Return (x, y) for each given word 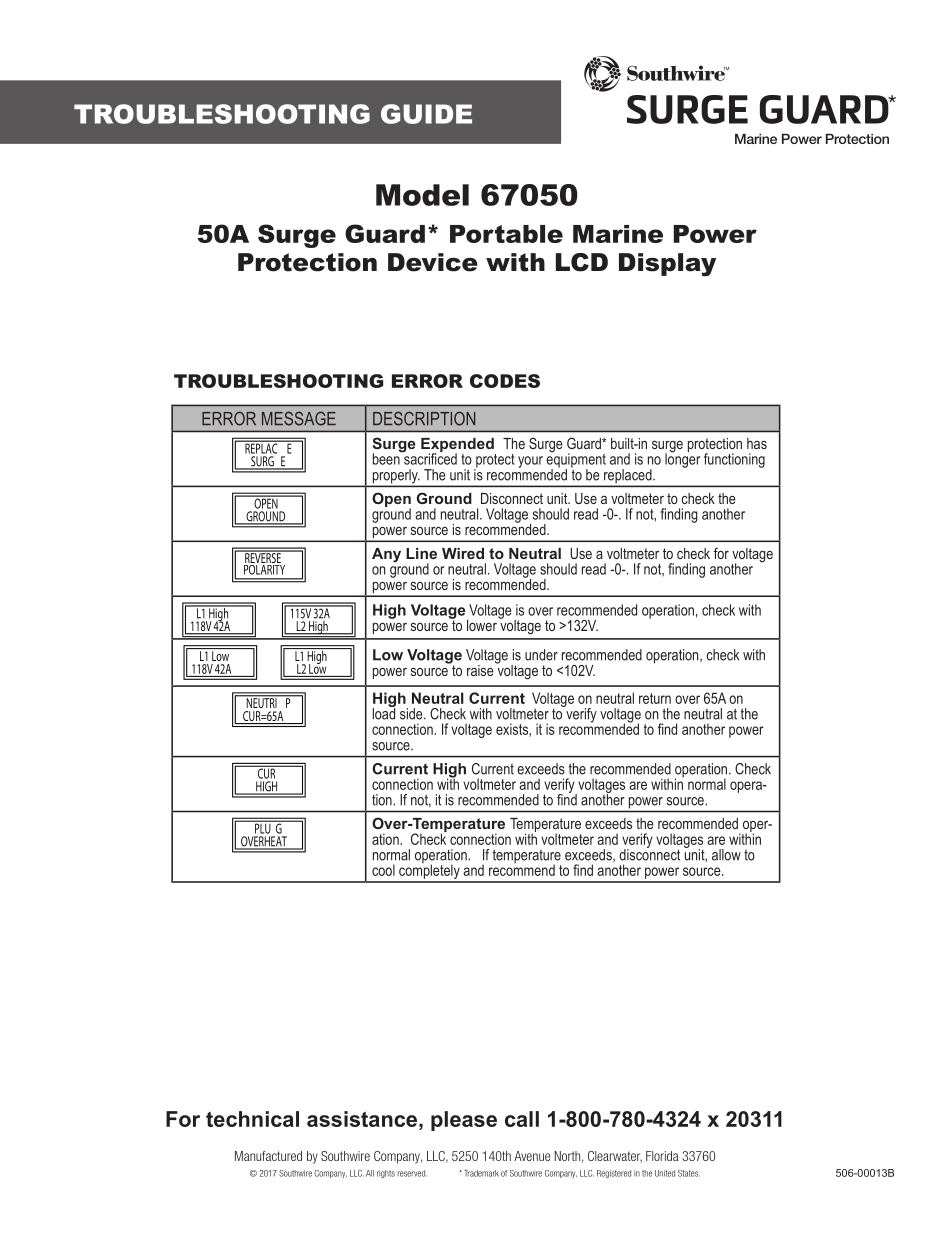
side (412, 714)
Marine (618, 234)
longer (682, 459)
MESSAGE (299, 418)
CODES (505, 381)
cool (383, 870)
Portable (506, 234)
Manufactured (268, 1156)
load (384, 713)
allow (726, 855)
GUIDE (426, 114)
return (655, 698)
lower (483, 624)
